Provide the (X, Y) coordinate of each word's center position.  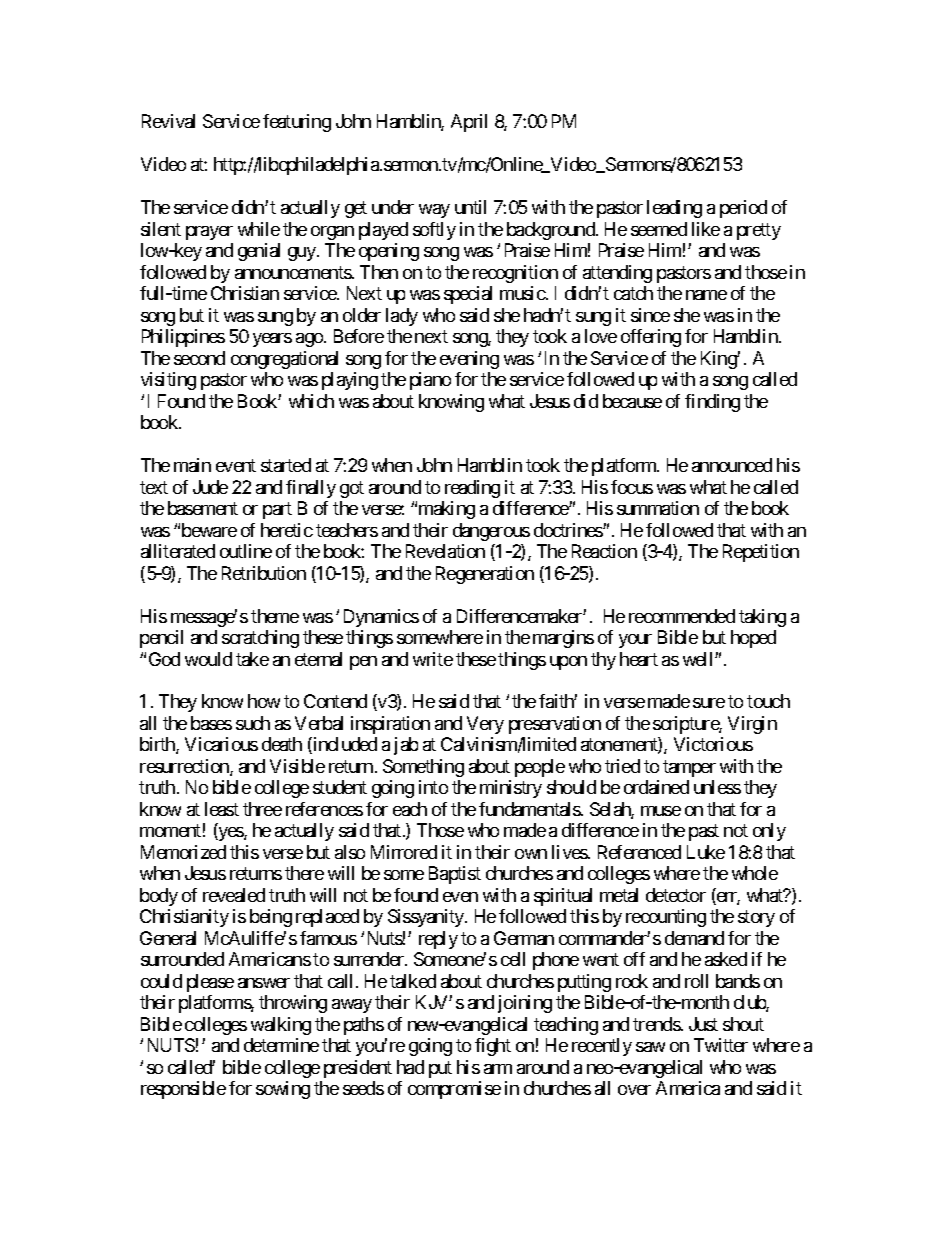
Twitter (721, 1045)
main (192, 465)
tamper (689, 768)
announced (732, 465)
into (433, 787)
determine (281, 1045)
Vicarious (221, 744)
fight (493, 1047)
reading (472, 489)
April (469, 123)
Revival (168, 121)
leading (674, 209)
